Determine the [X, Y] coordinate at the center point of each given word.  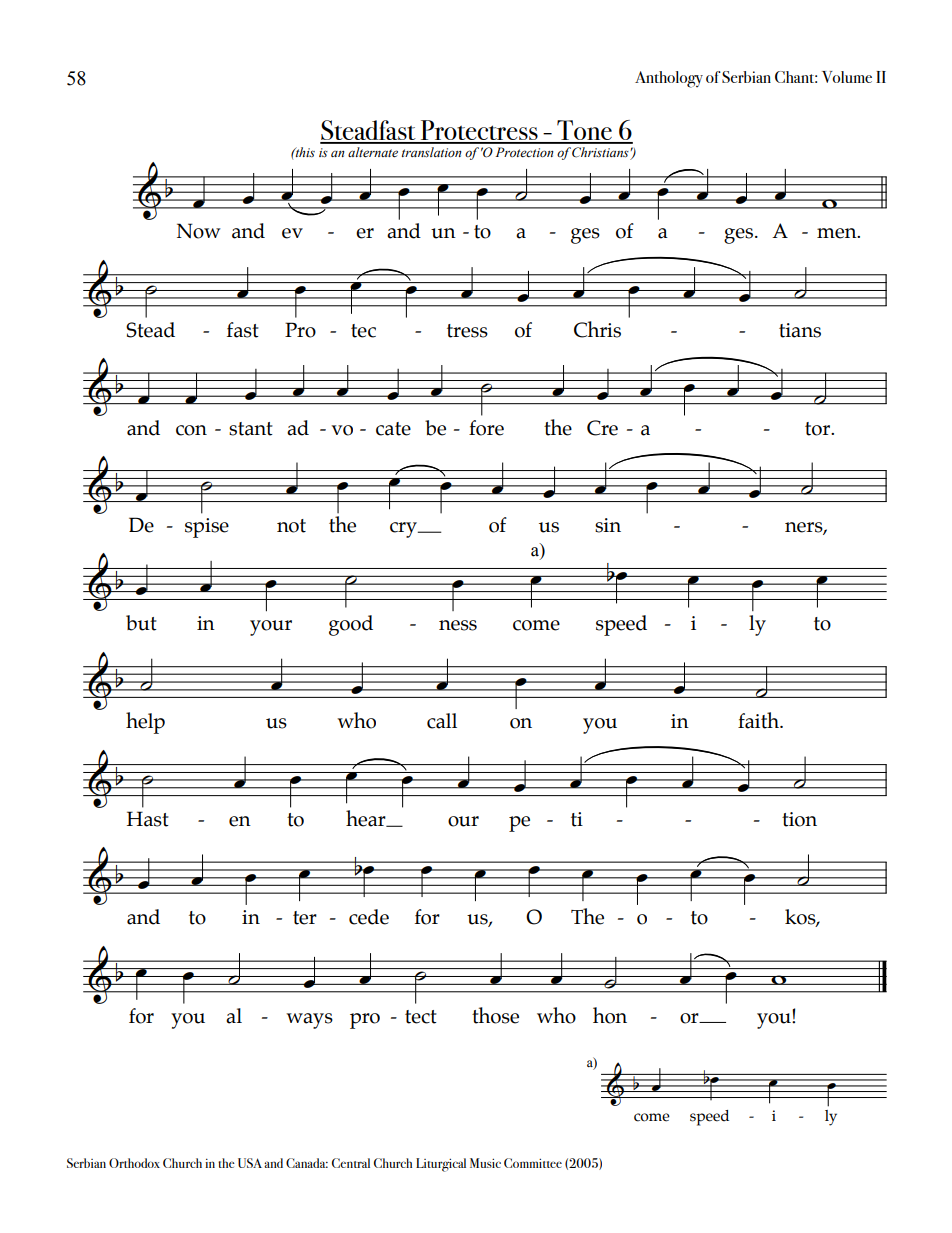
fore [486, 428]
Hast [148, 819]
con [191, 430]
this [304, 152]
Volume [847, 77]
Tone [584, 131]
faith [759, 720]
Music [485, 1163]
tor [819, 429]
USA [250, 1163]
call [442, 721]
